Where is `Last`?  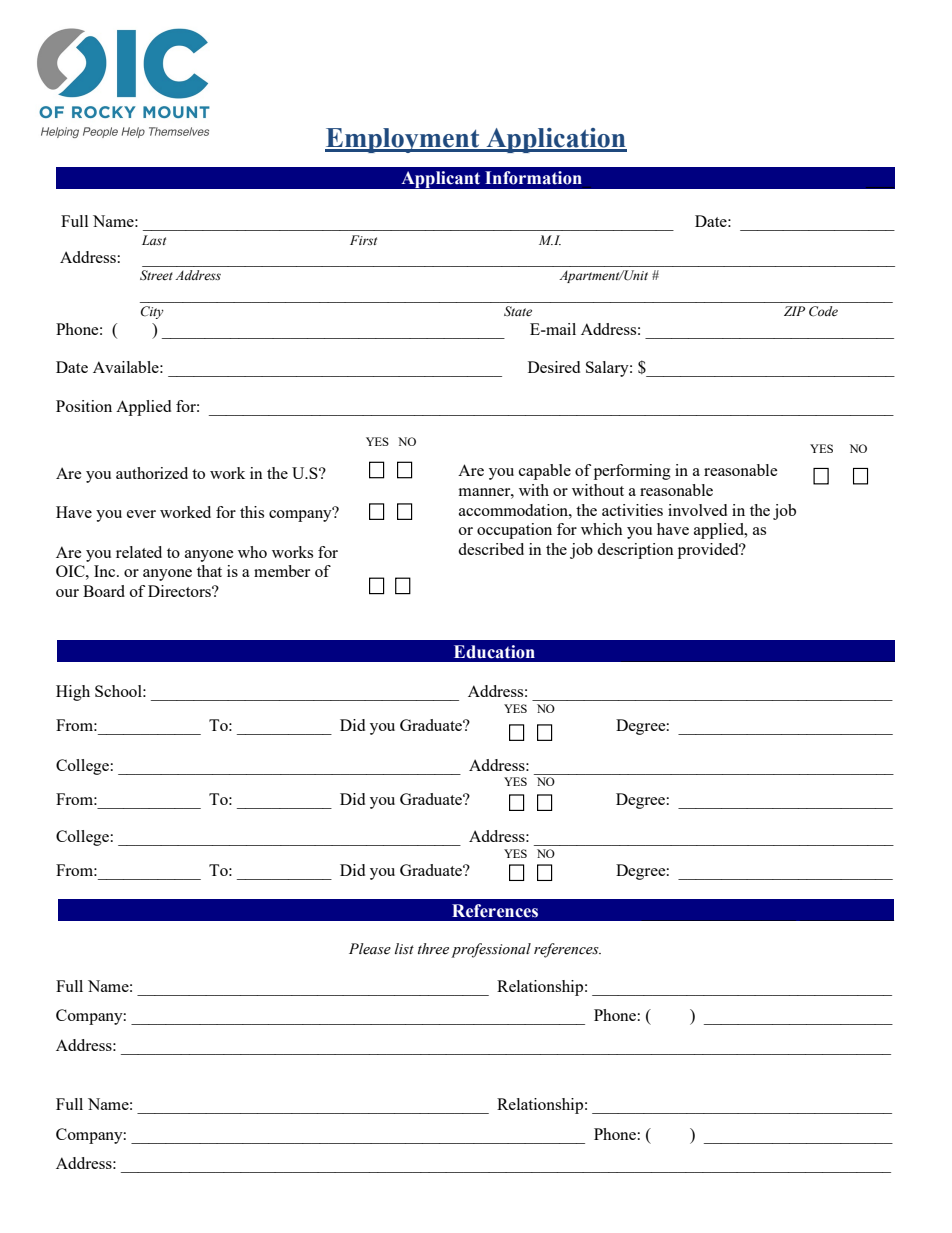
Last is located at coordinates (154, 240).
